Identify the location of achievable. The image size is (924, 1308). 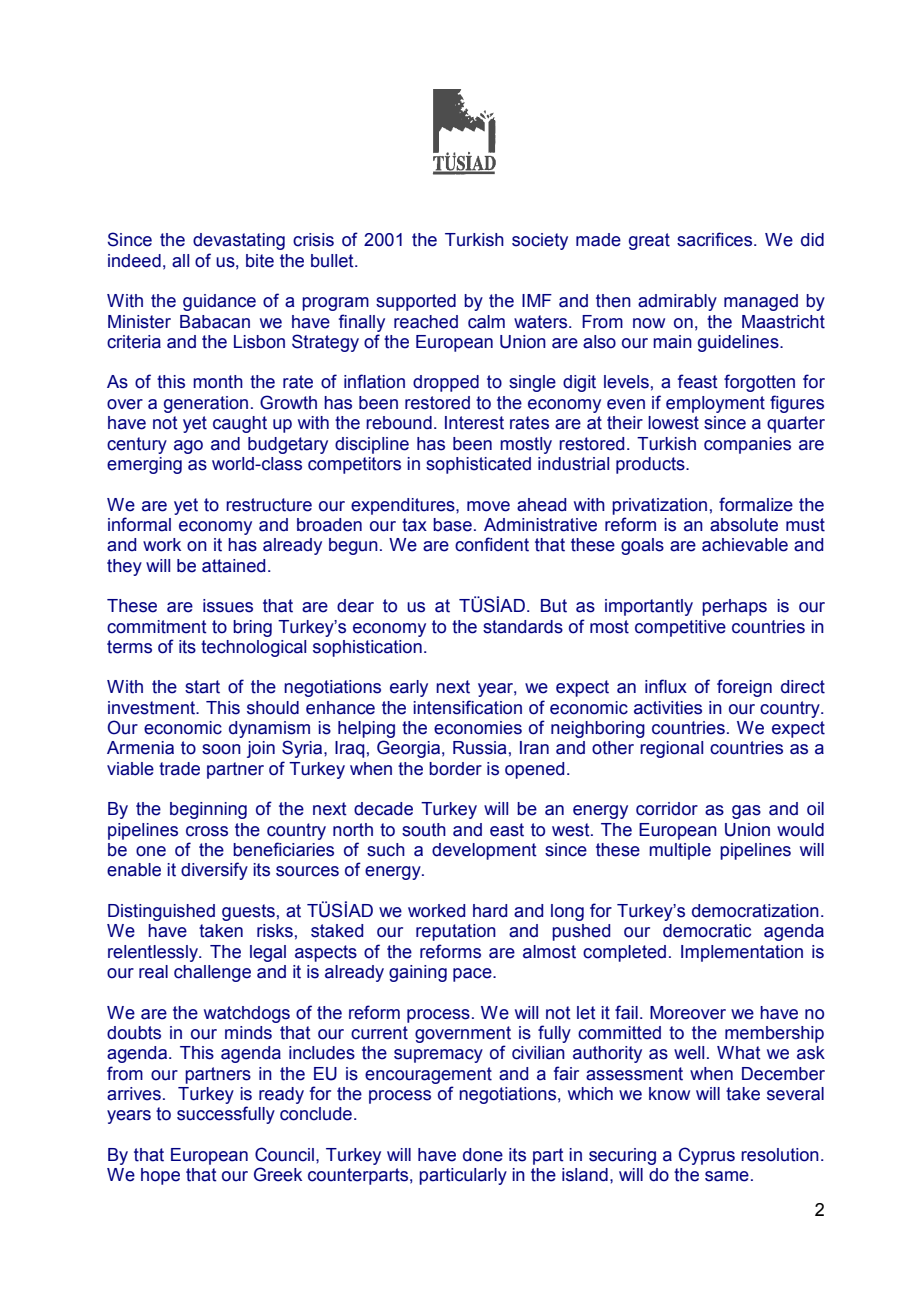
(745, 545).
